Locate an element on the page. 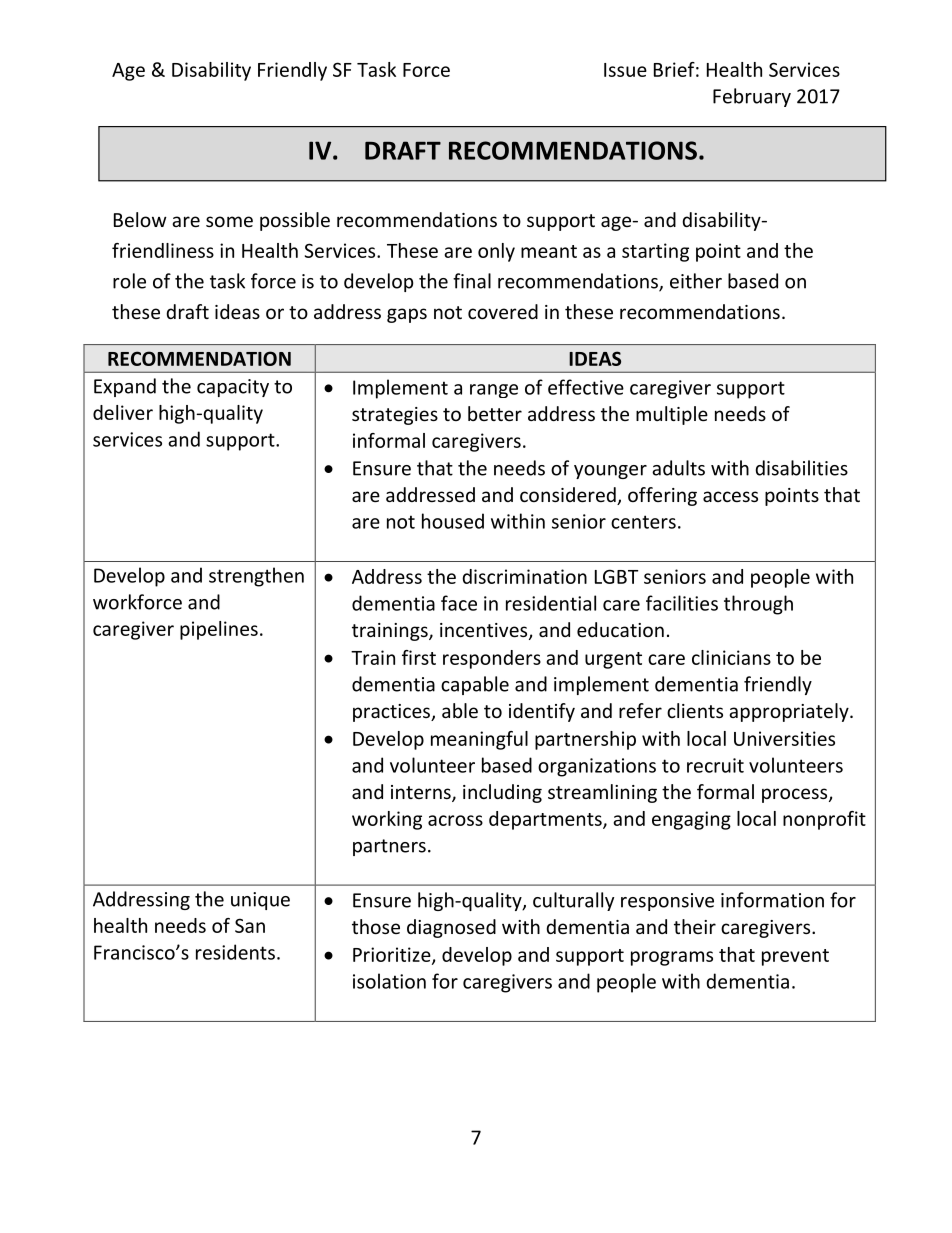 The image size is (952, 1233). capacity is located at coordinates (233, 388).
